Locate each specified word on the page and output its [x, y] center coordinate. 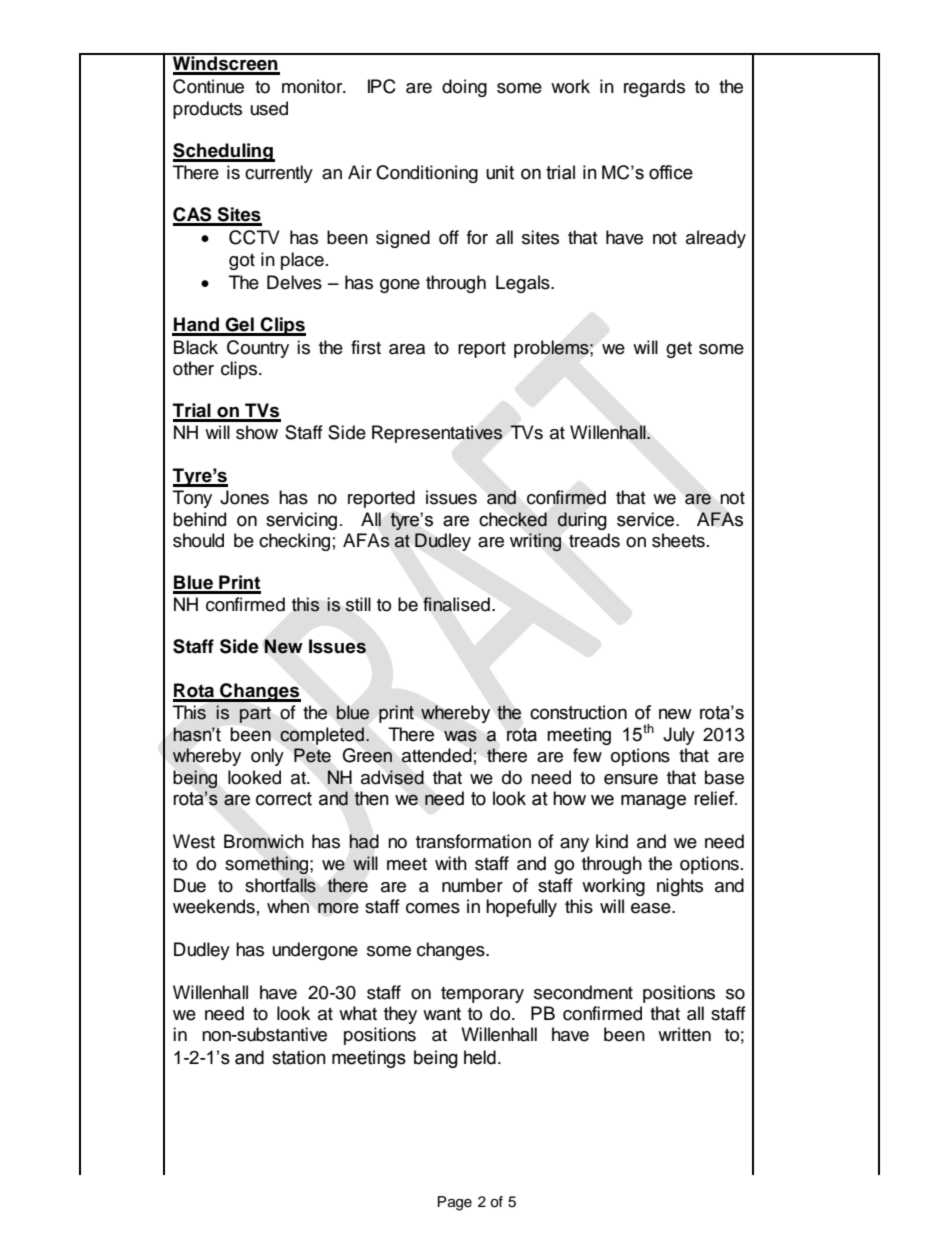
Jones [244, 497]
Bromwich [264, 841]
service [647, 519]
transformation [473, 841]
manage [653, 801]
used [269, 108]
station [299, 1057]
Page [455, 1203]
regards [654, 88]
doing [464, 88]
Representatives [437, 434]
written [684, 1034]
